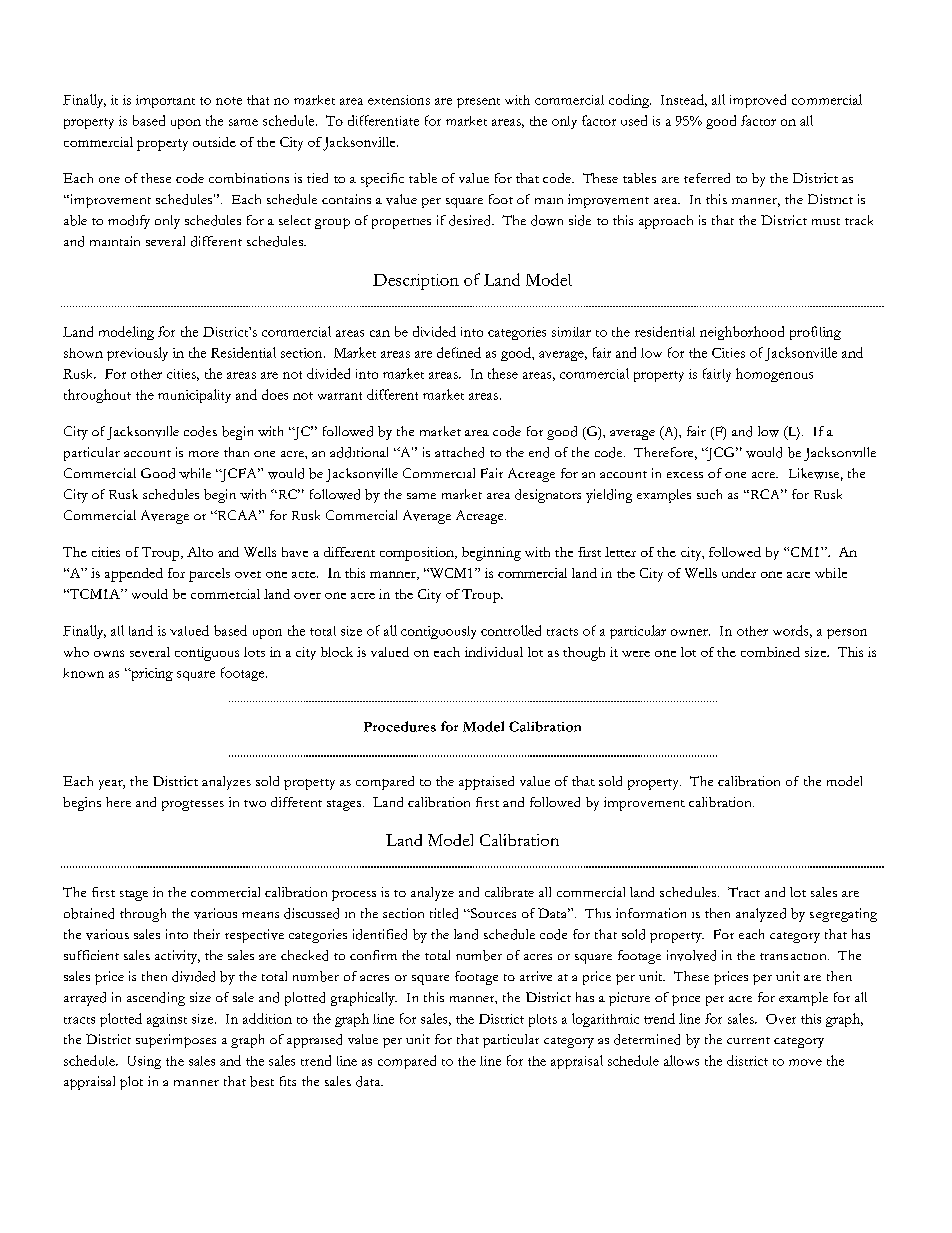 The height and width of the screenshot is (1233, 952). I want to click on important, so click(165, 101).
